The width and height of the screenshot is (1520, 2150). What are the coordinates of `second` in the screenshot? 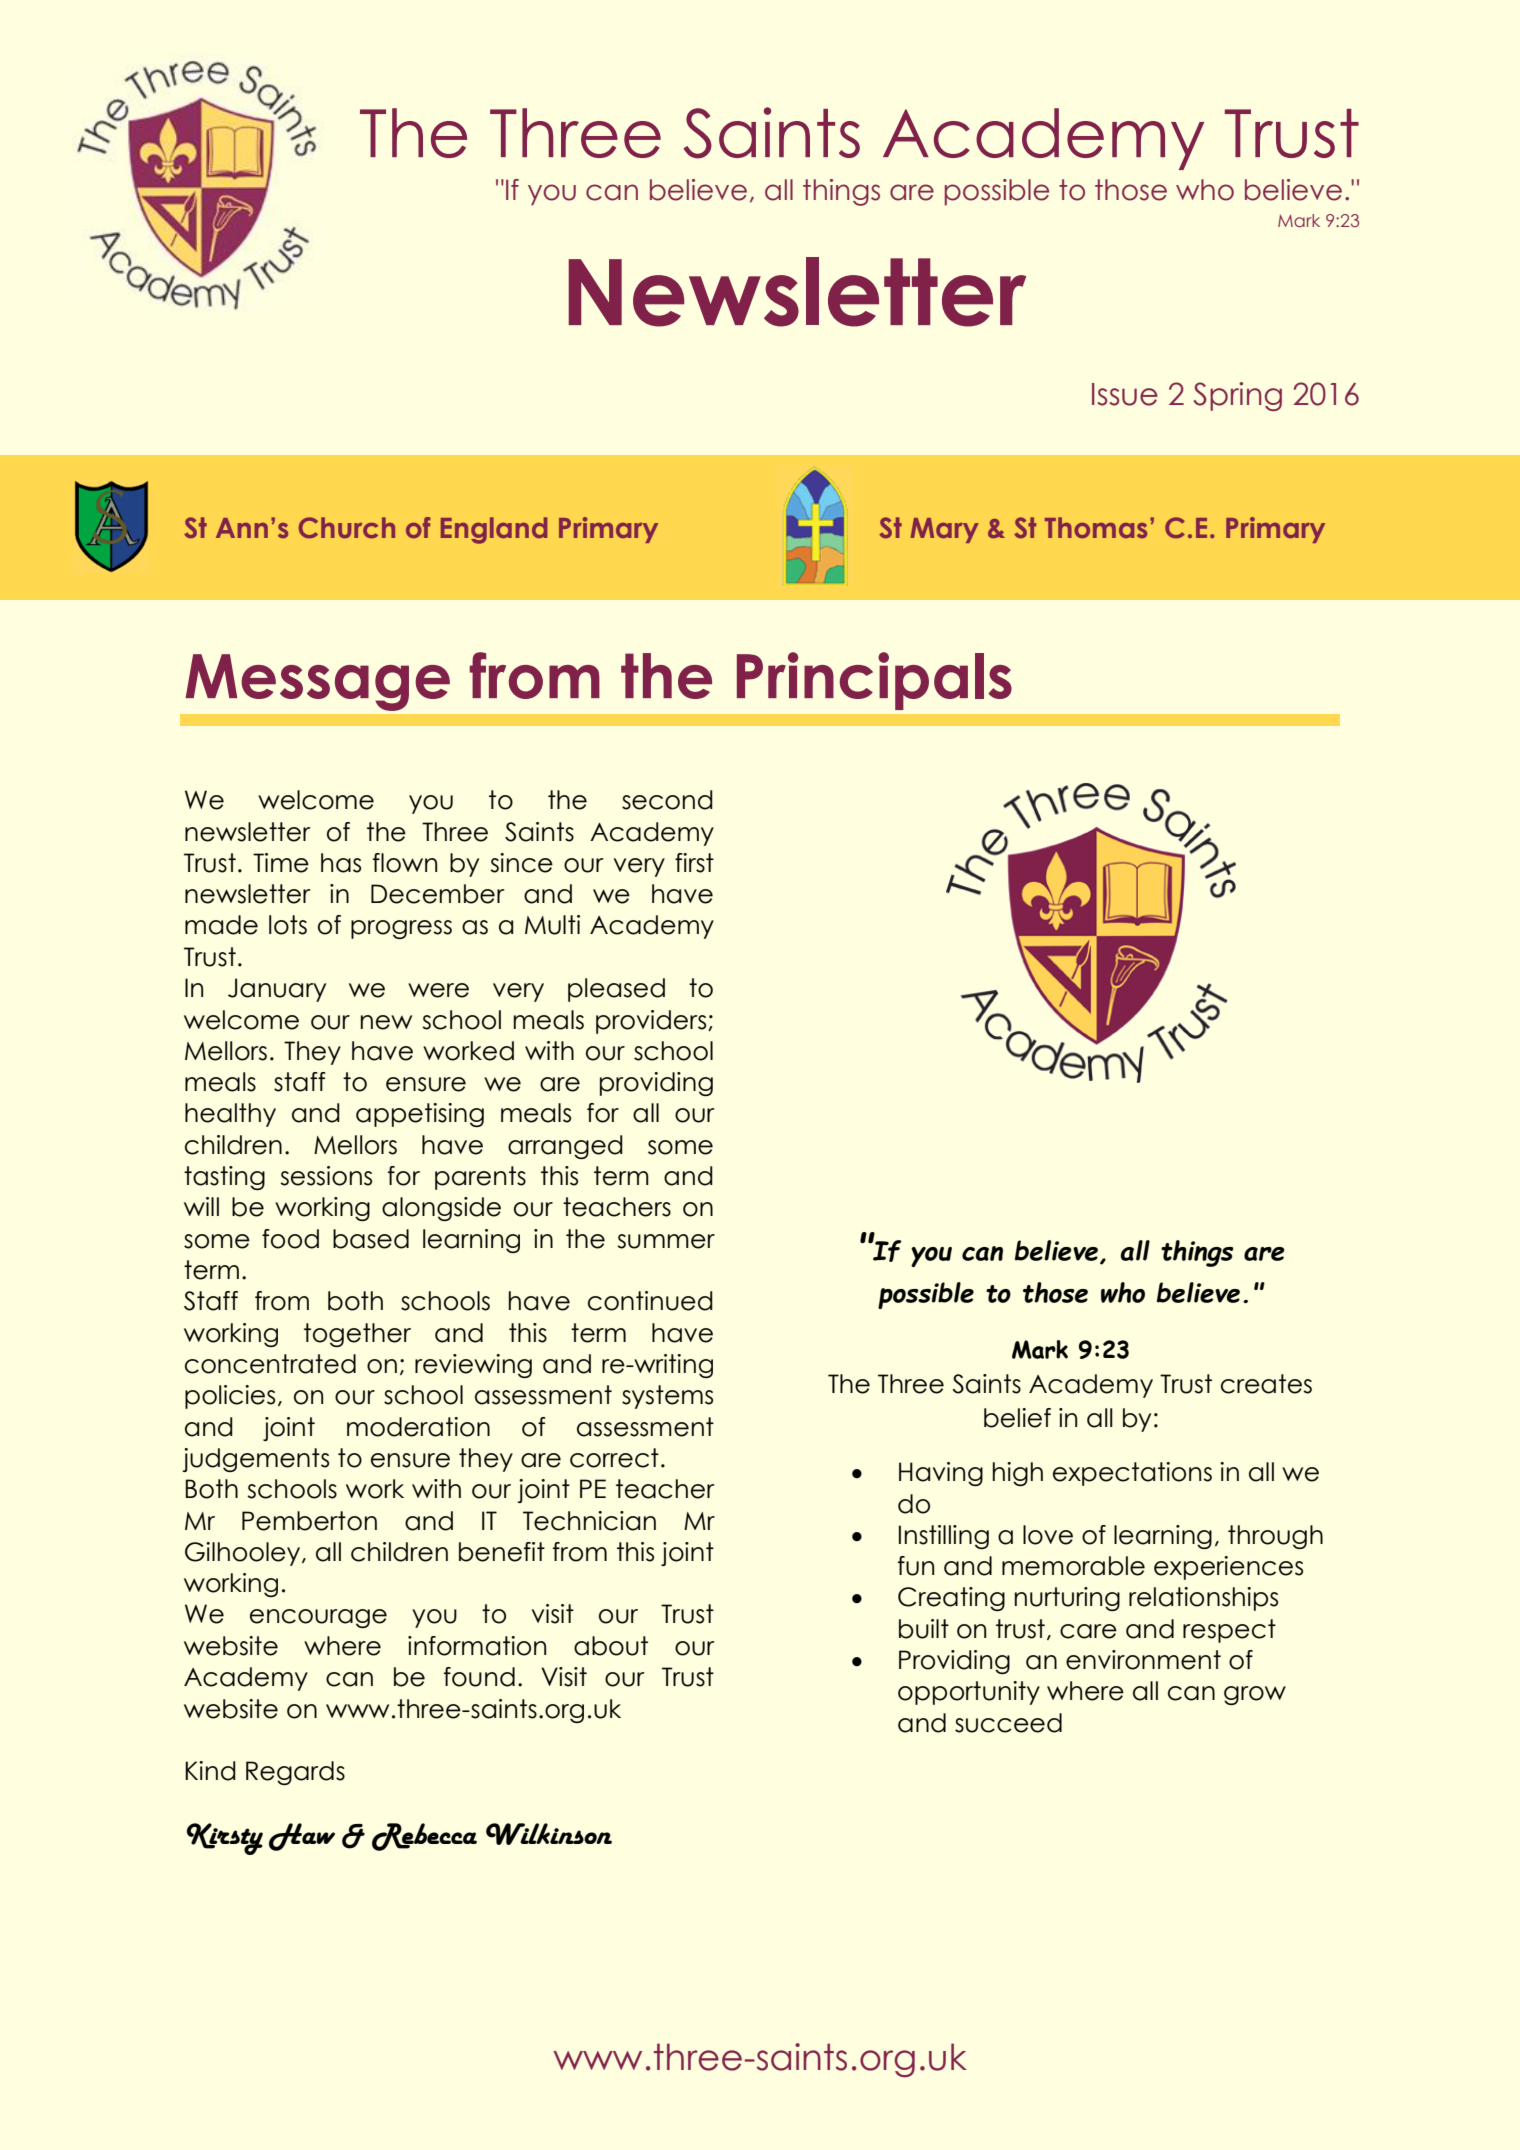 It's located at (667, 800).
